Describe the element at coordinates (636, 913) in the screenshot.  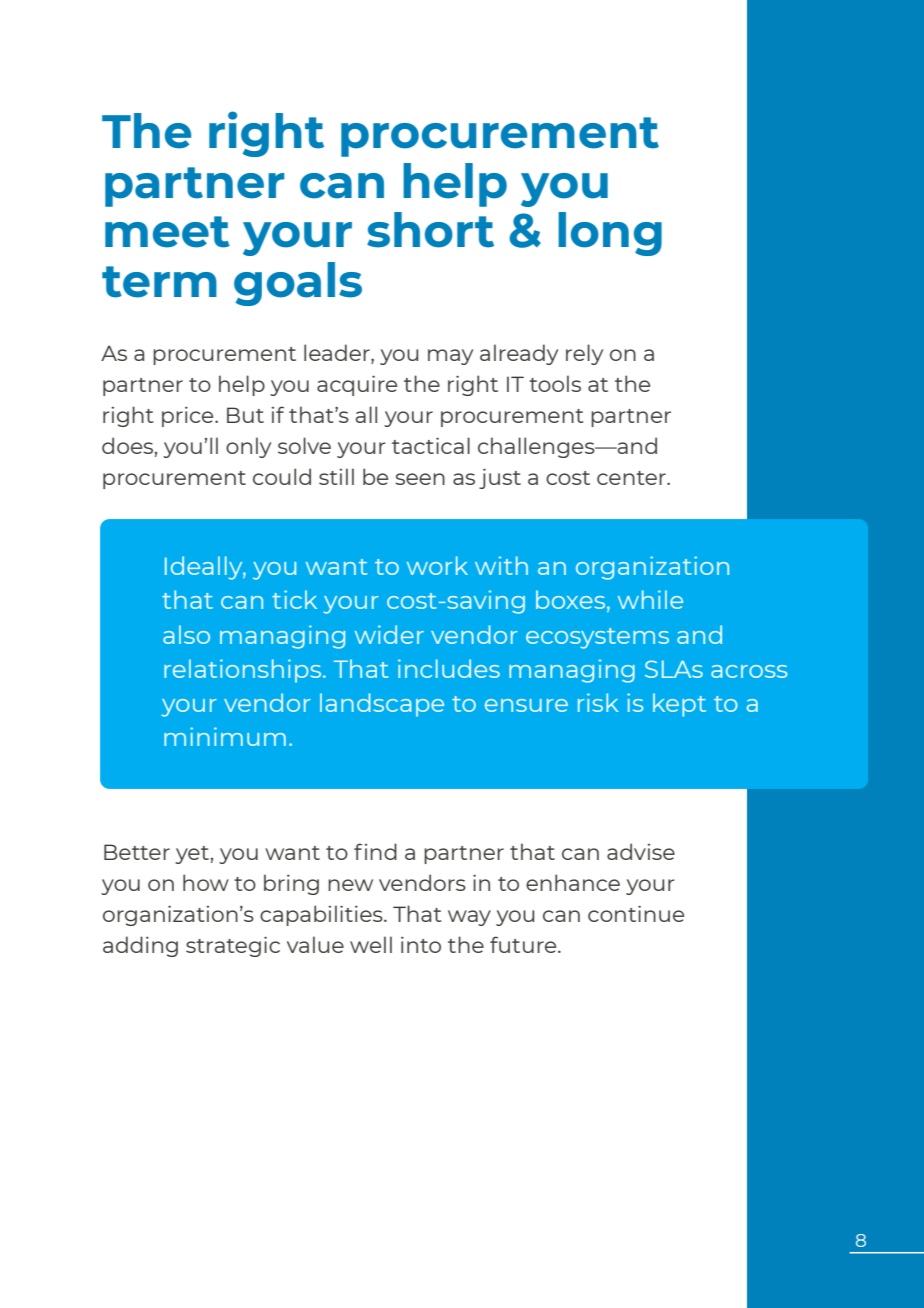
I see `continue` at that location.
